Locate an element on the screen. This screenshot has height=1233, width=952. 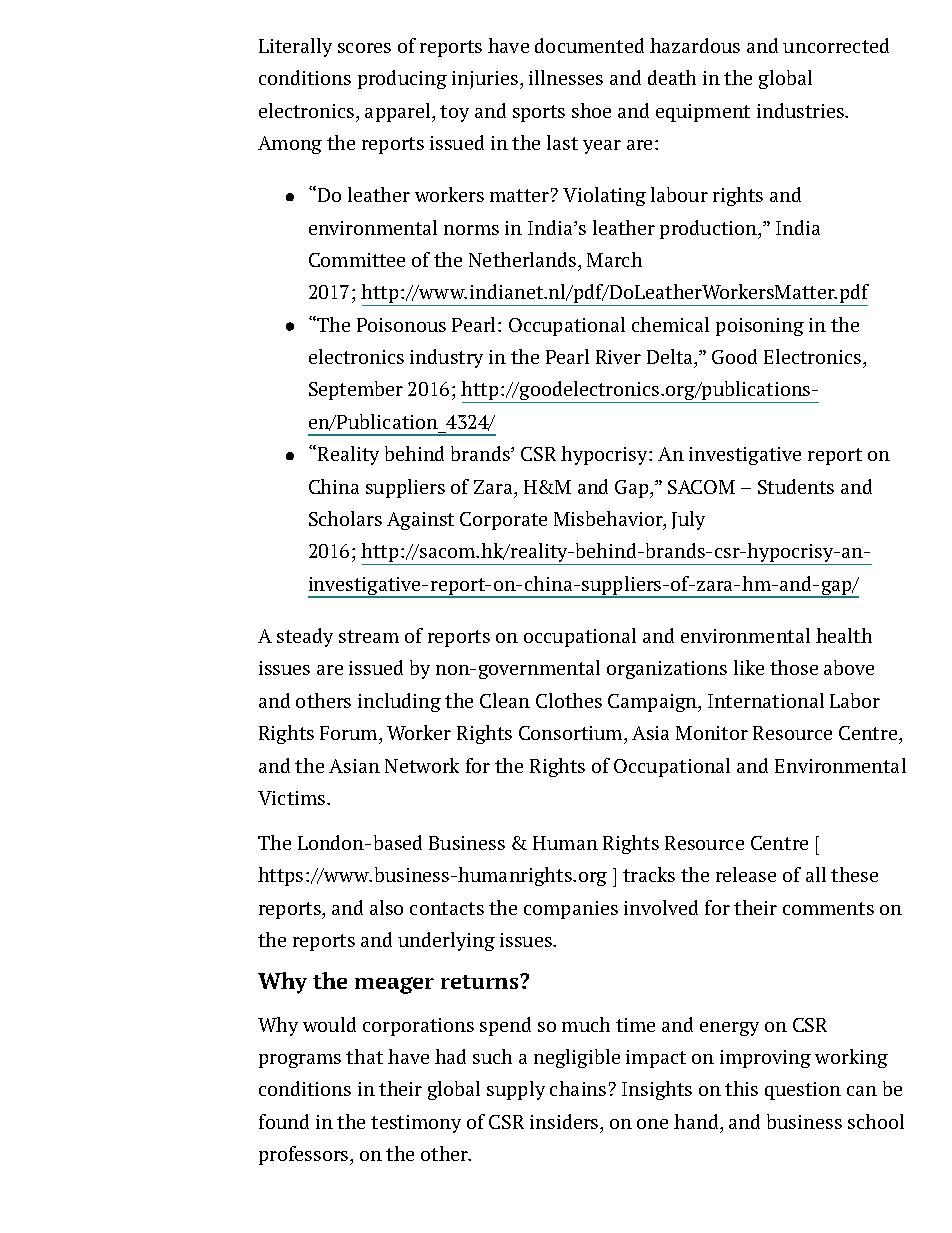
illnesses is located at coordinates (566, 77).
